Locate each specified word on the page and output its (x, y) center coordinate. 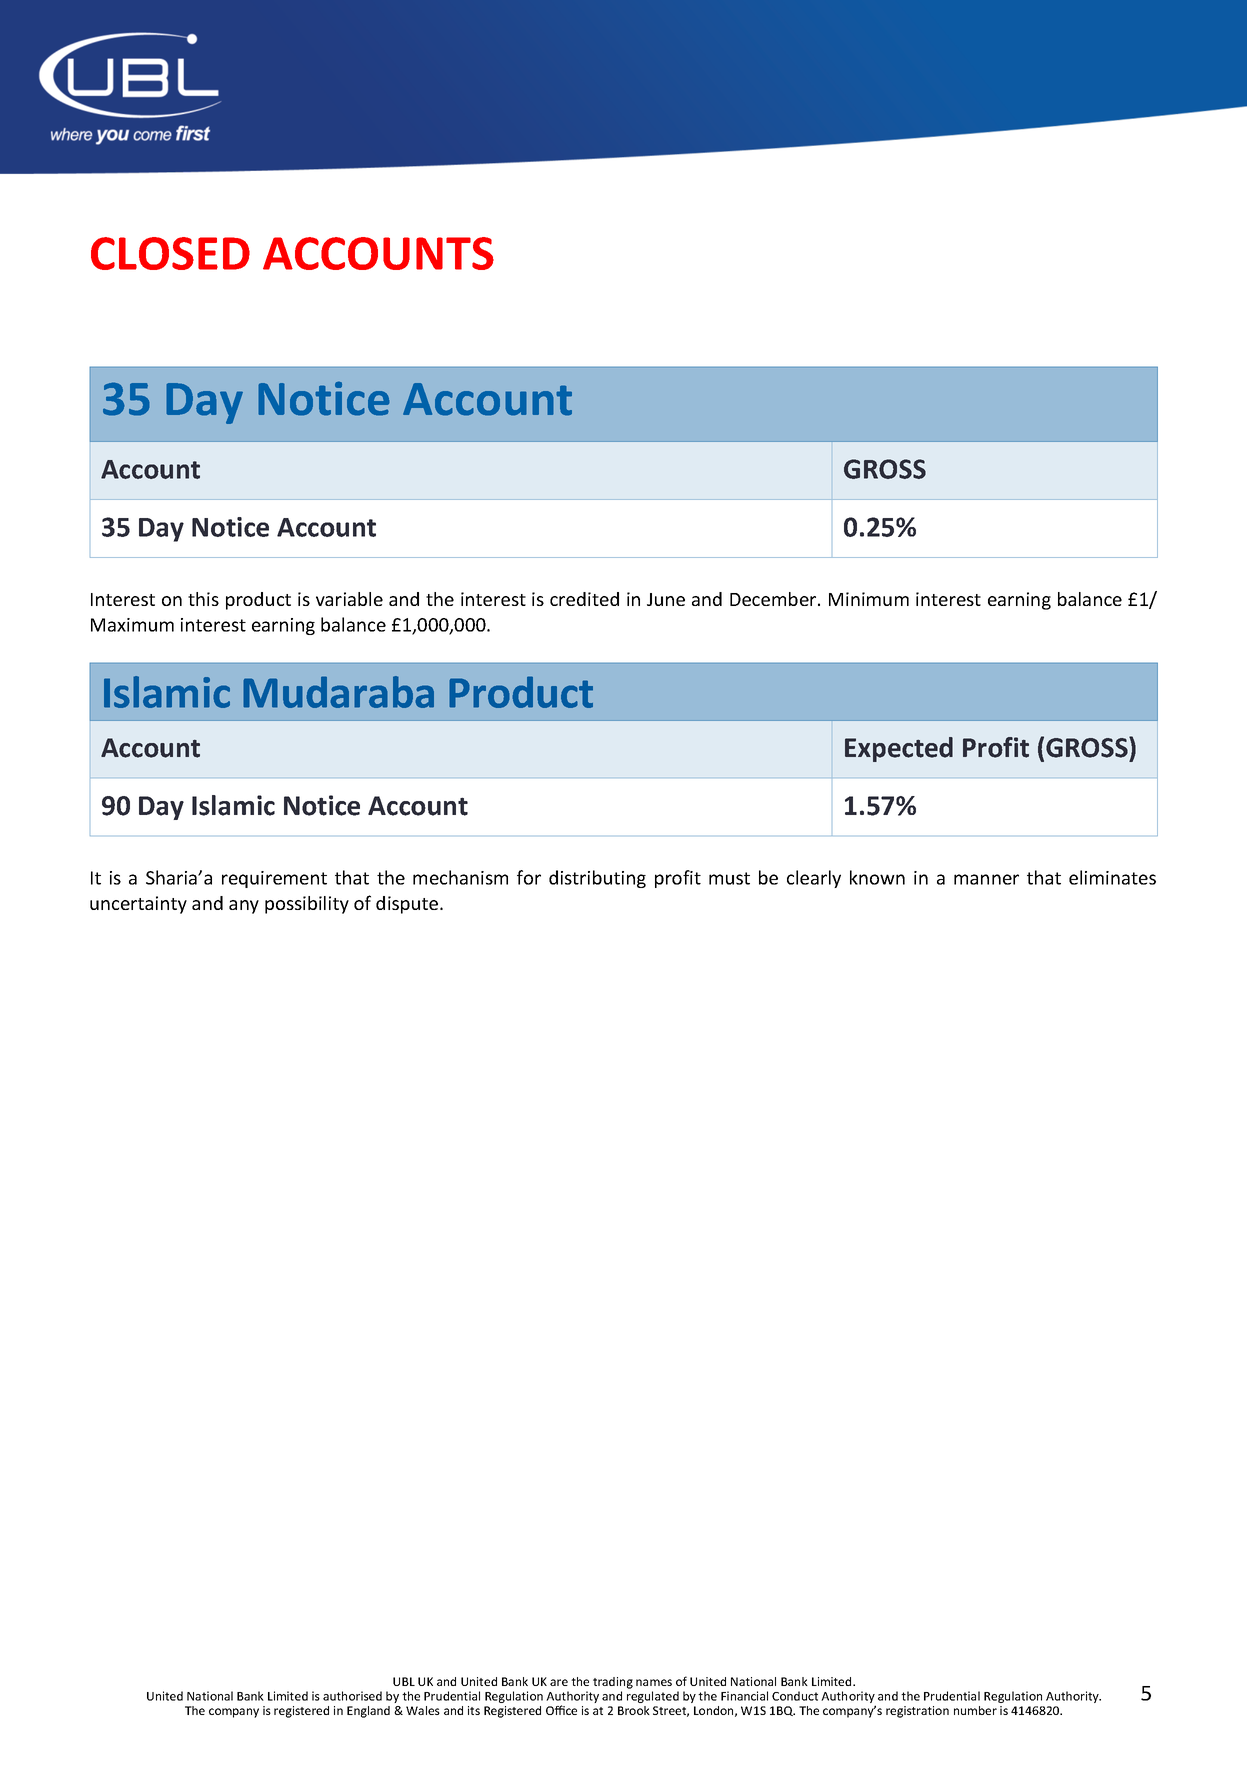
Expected (899, 749)
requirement (274, 879)
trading (613, 1683)
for (529, 877)
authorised (352, 1696)
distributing (597, 879)
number (975, 1710)
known (877, 877)
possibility (307, 905)
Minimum (869, 599)
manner (986, 879)
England (368, 1712)
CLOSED (170, 253)
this (203, 599)
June (666, 599)
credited (584, 599)
